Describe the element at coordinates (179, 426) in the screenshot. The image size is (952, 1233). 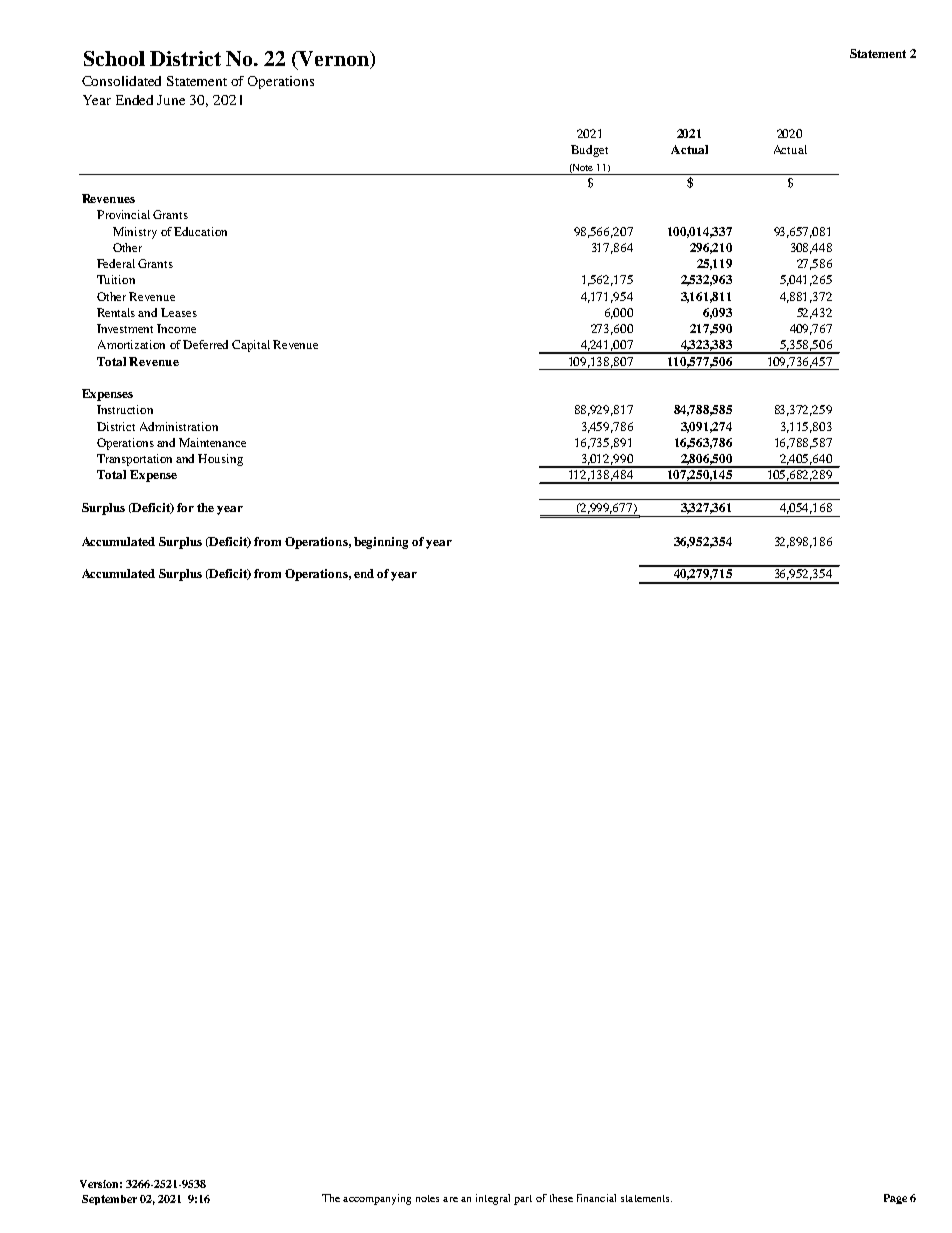
I see `Administration` at that location.
